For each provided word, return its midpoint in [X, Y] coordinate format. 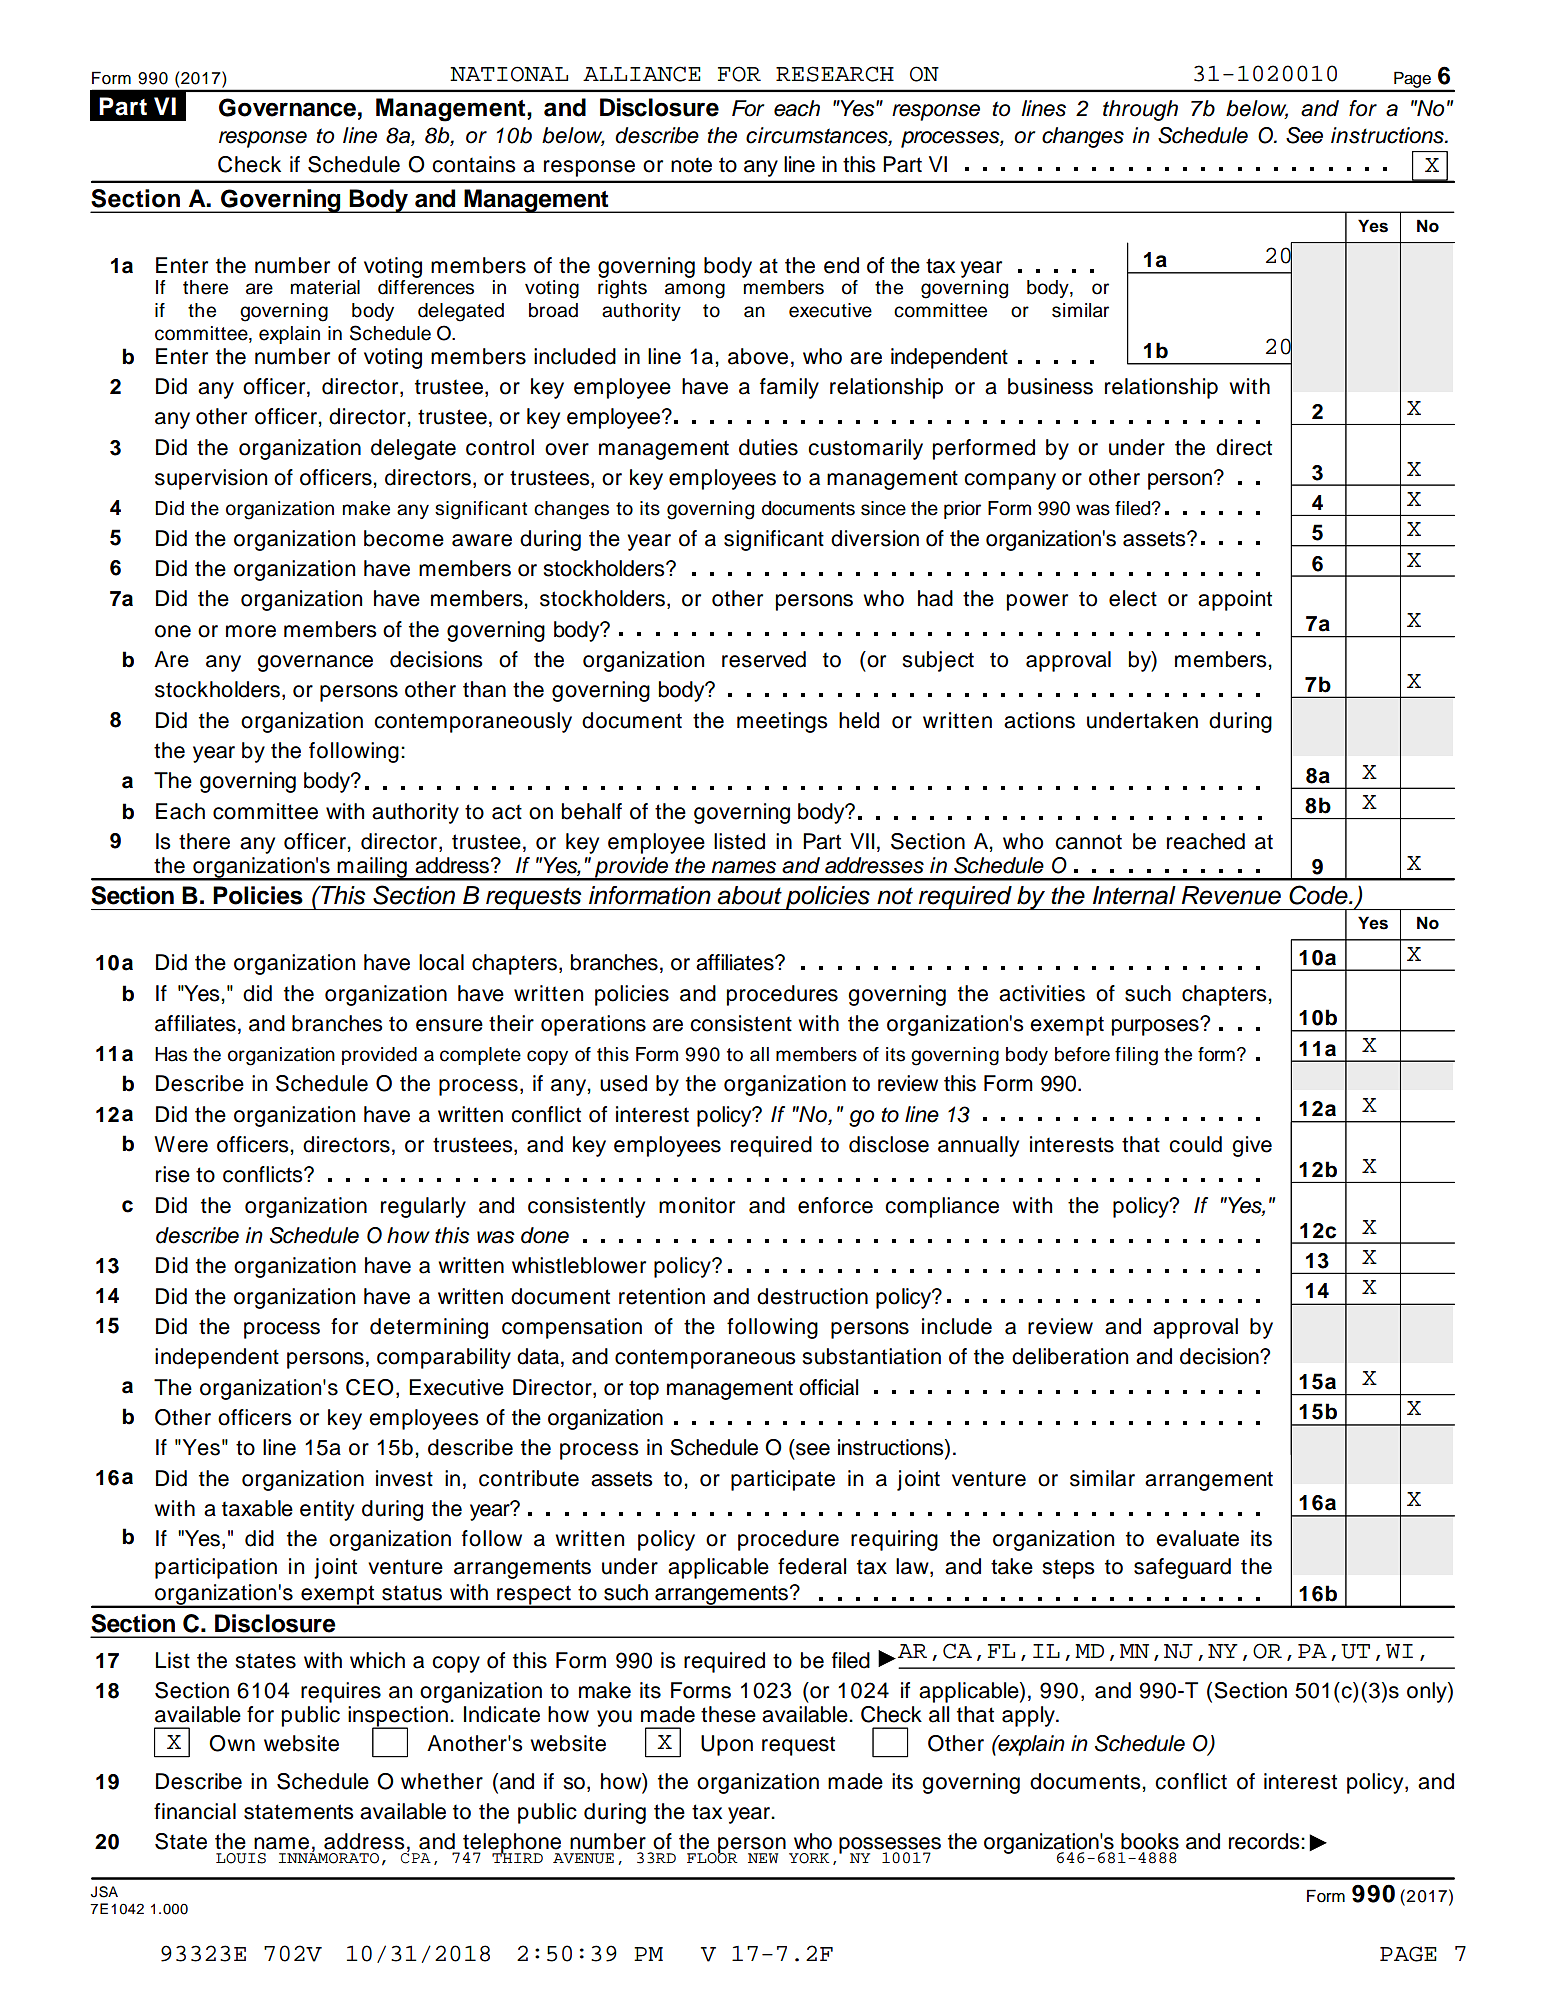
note [691, 165]
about [749, 895]
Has [171, 1054]
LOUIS [241, 1858]
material [325, 287]
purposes [1156, 1027]
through [1140, 110]
